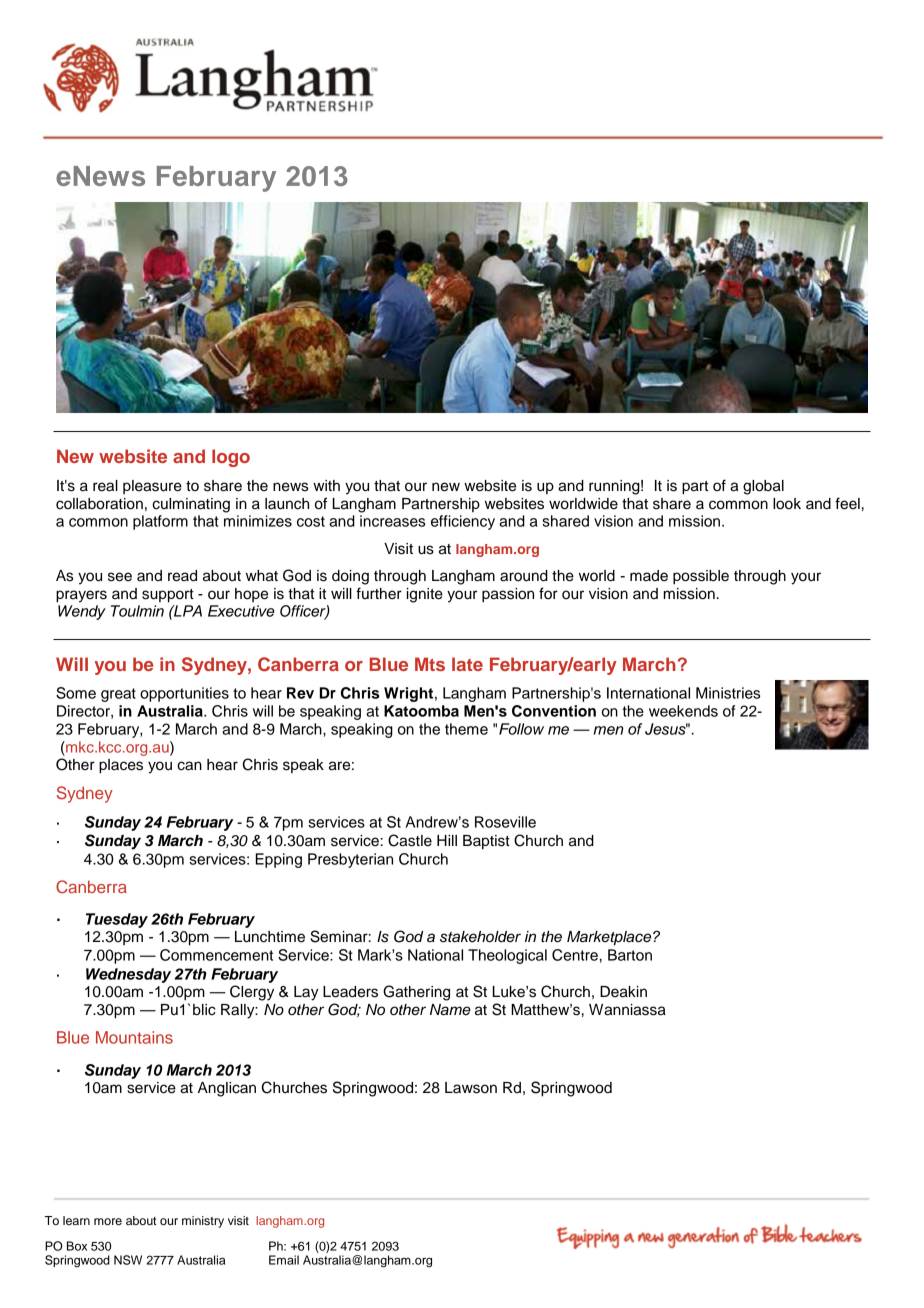 This screenshot has width=924, height=1308. Describe the element at coordinates (284, 1260) in the screenshot. I see `Email` at that location.
